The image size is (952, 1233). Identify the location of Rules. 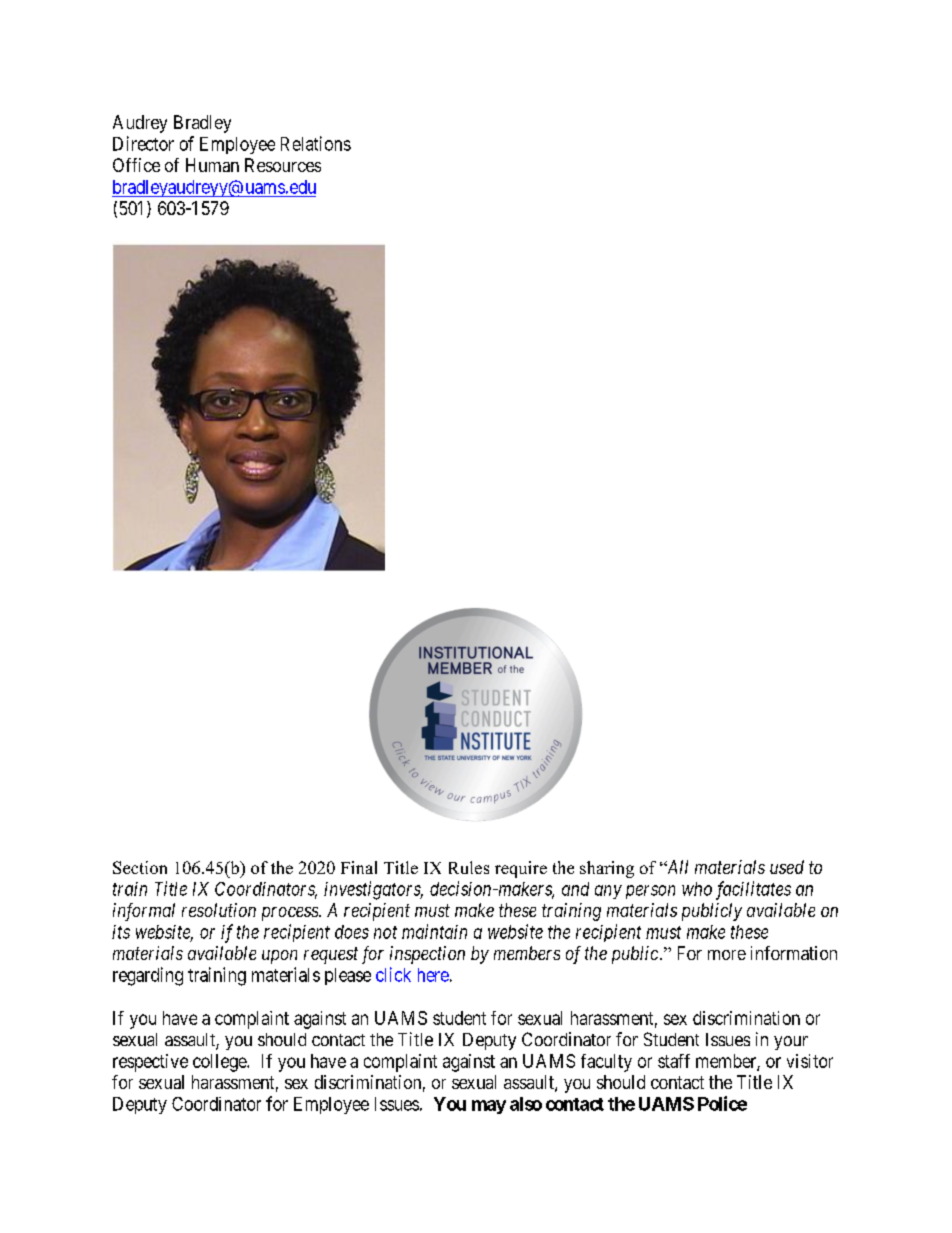
(469, 867).
